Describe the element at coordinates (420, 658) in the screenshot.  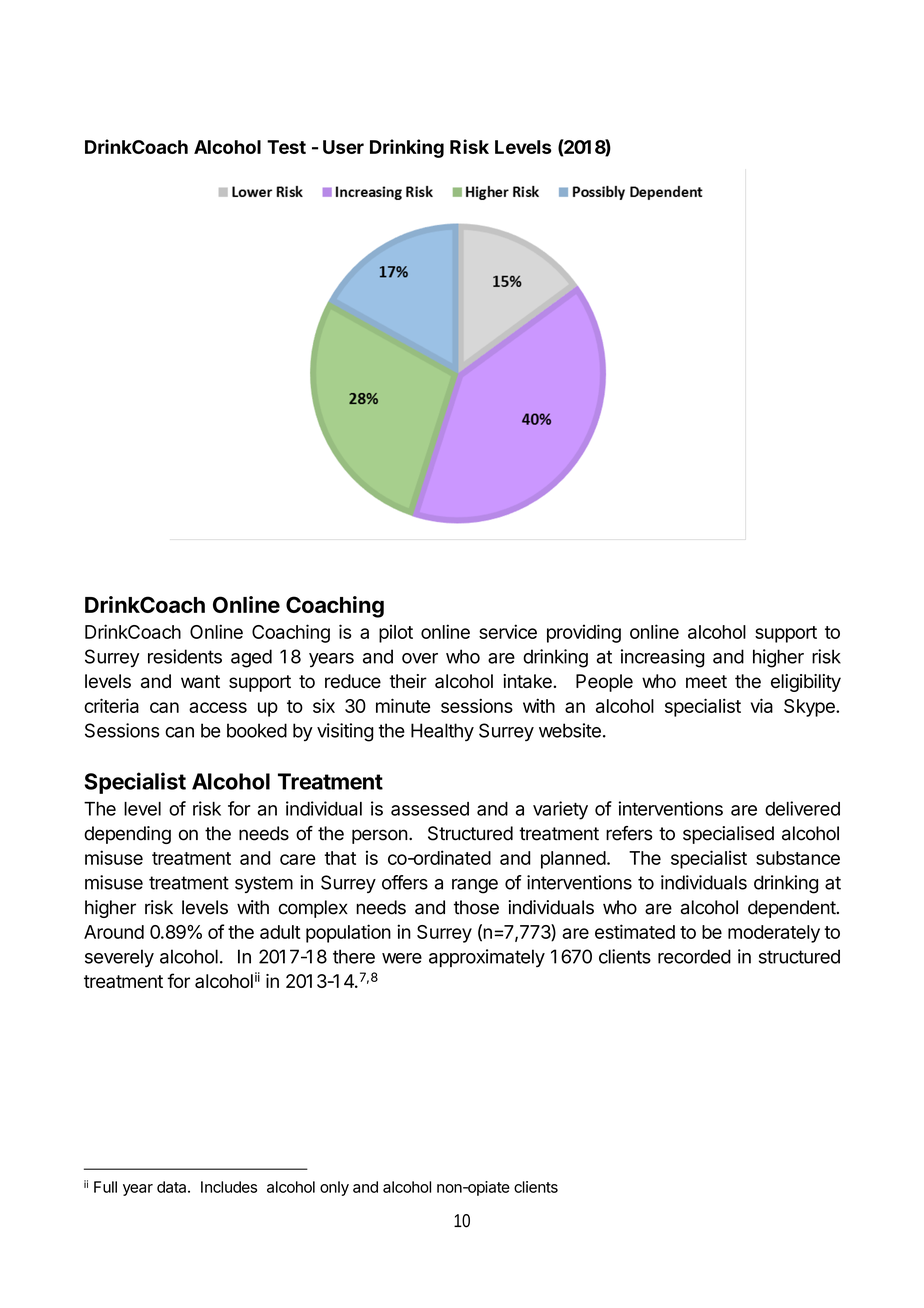
I see `over` at that location.
